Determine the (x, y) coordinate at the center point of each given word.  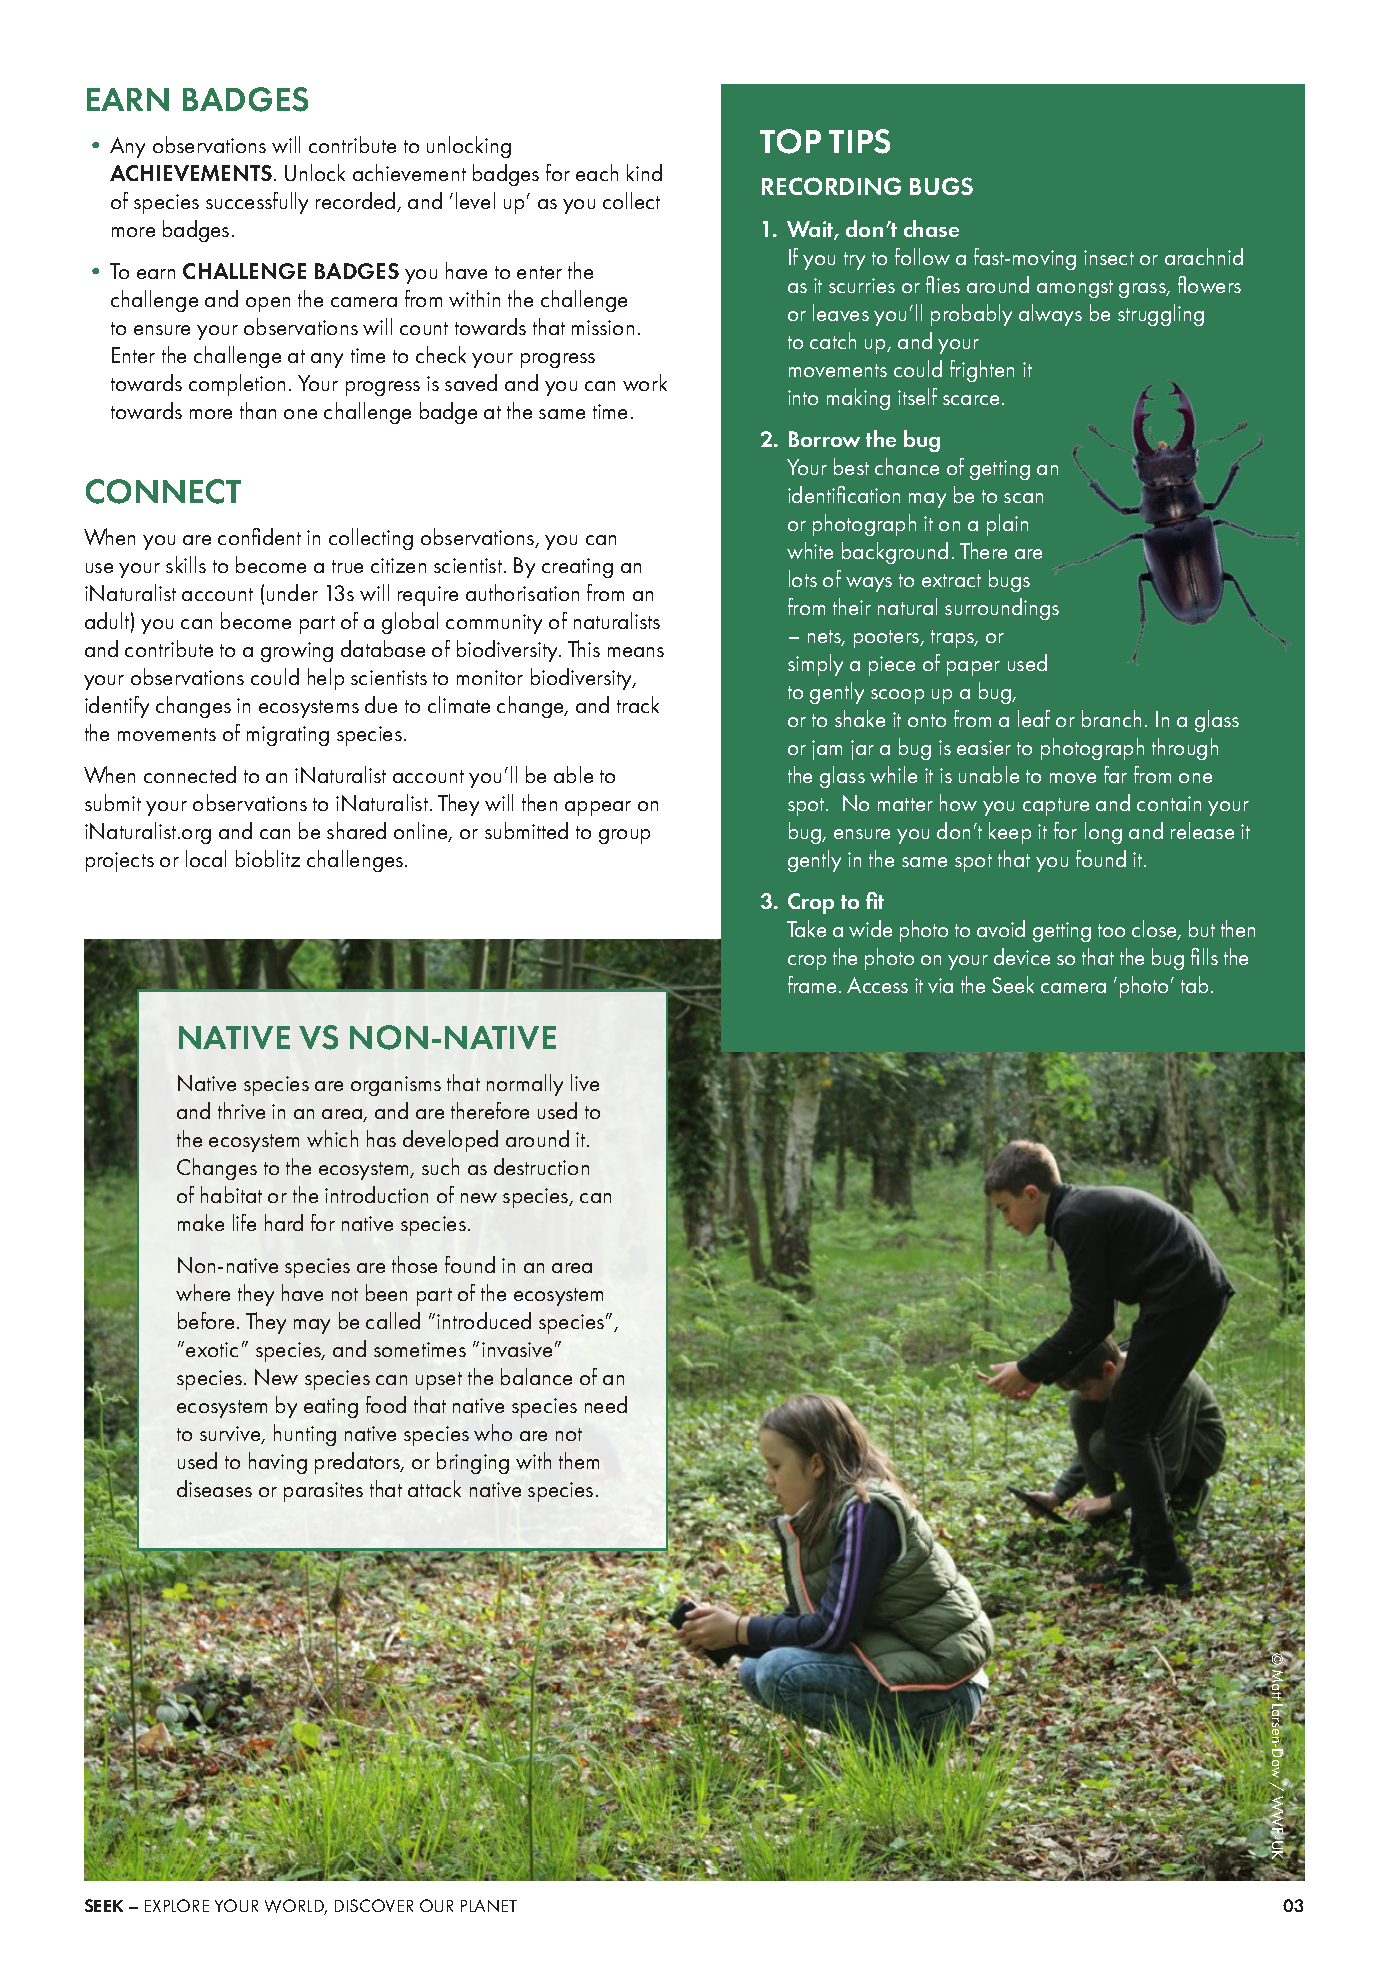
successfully (257, 203)
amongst (1075, 289)
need (606, 1404)
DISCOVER (374, 1905)
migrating (288, 736)
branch (1111, 718)
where (203, 1292)
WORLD (296, 1907)
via (940, 985)
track (638, 704)
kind (644, 172)
